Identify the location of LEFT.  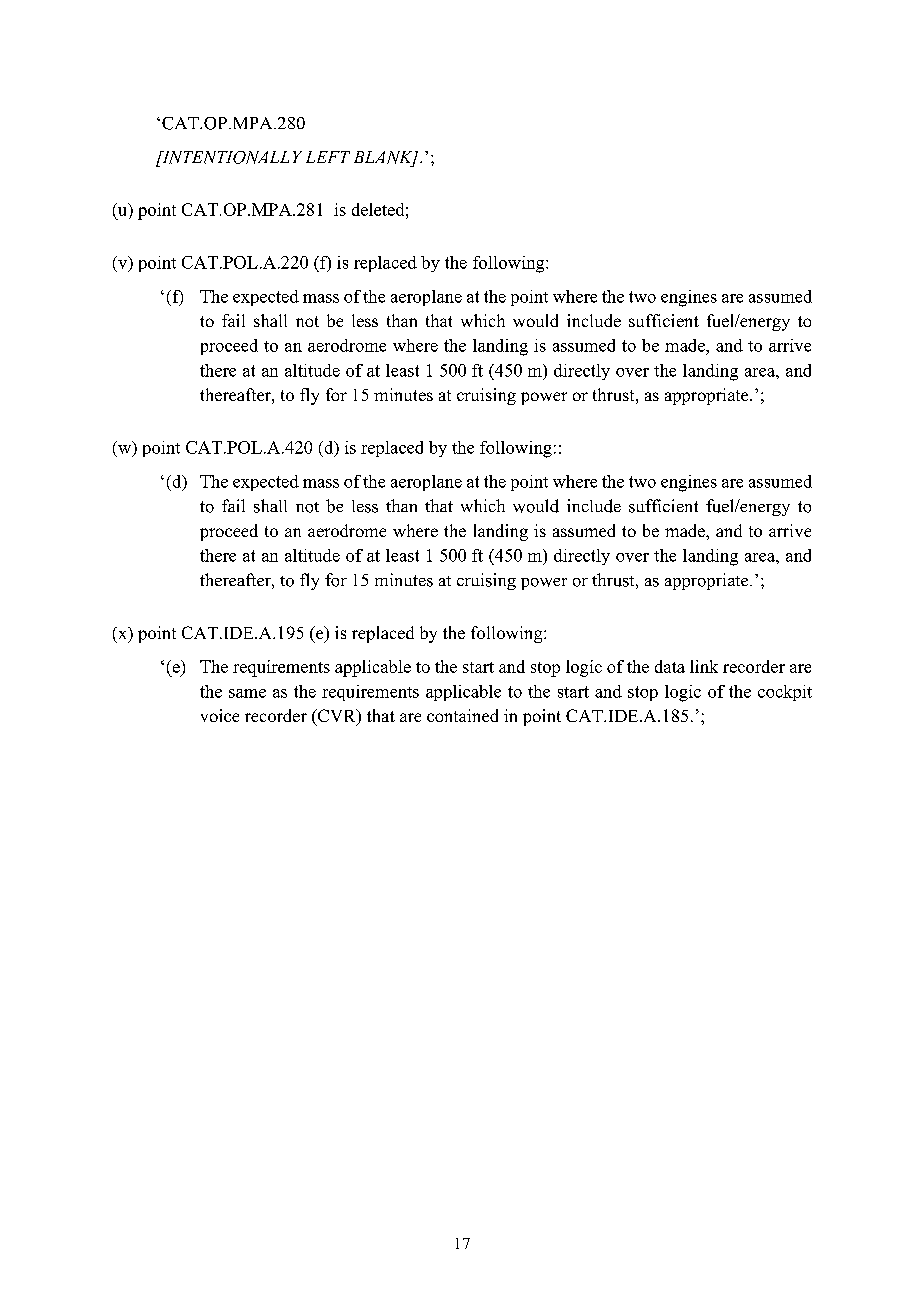
(328, 157).
